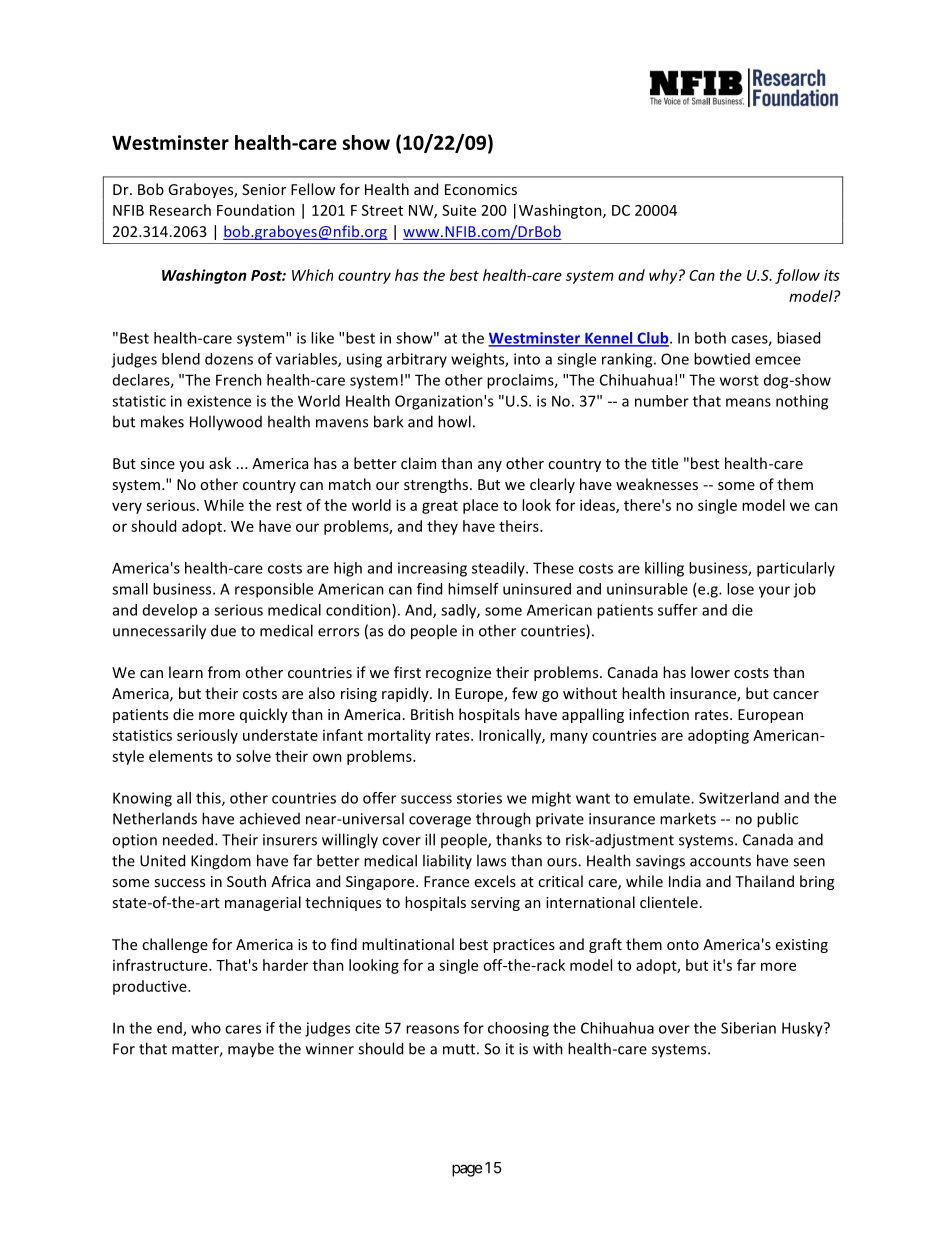 The height and width of the image is (1233, 952). I want to click on maybe, so click(251, 1049).
